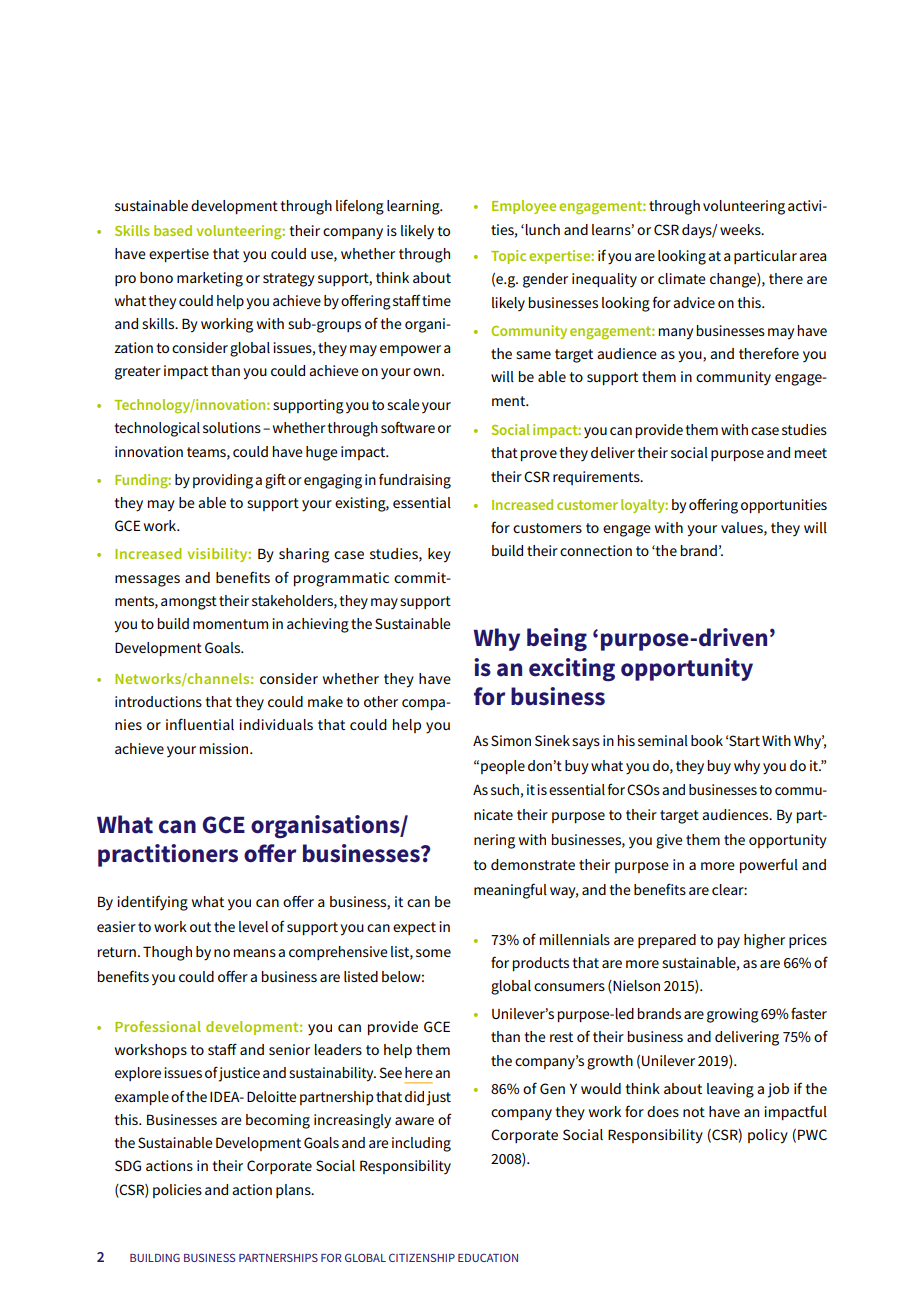 This screenshot has width=924, height=1308. What do you see at coordinates (508, 257) in the screenshot?
I see `Topic` at bounding box center [508, 257].
